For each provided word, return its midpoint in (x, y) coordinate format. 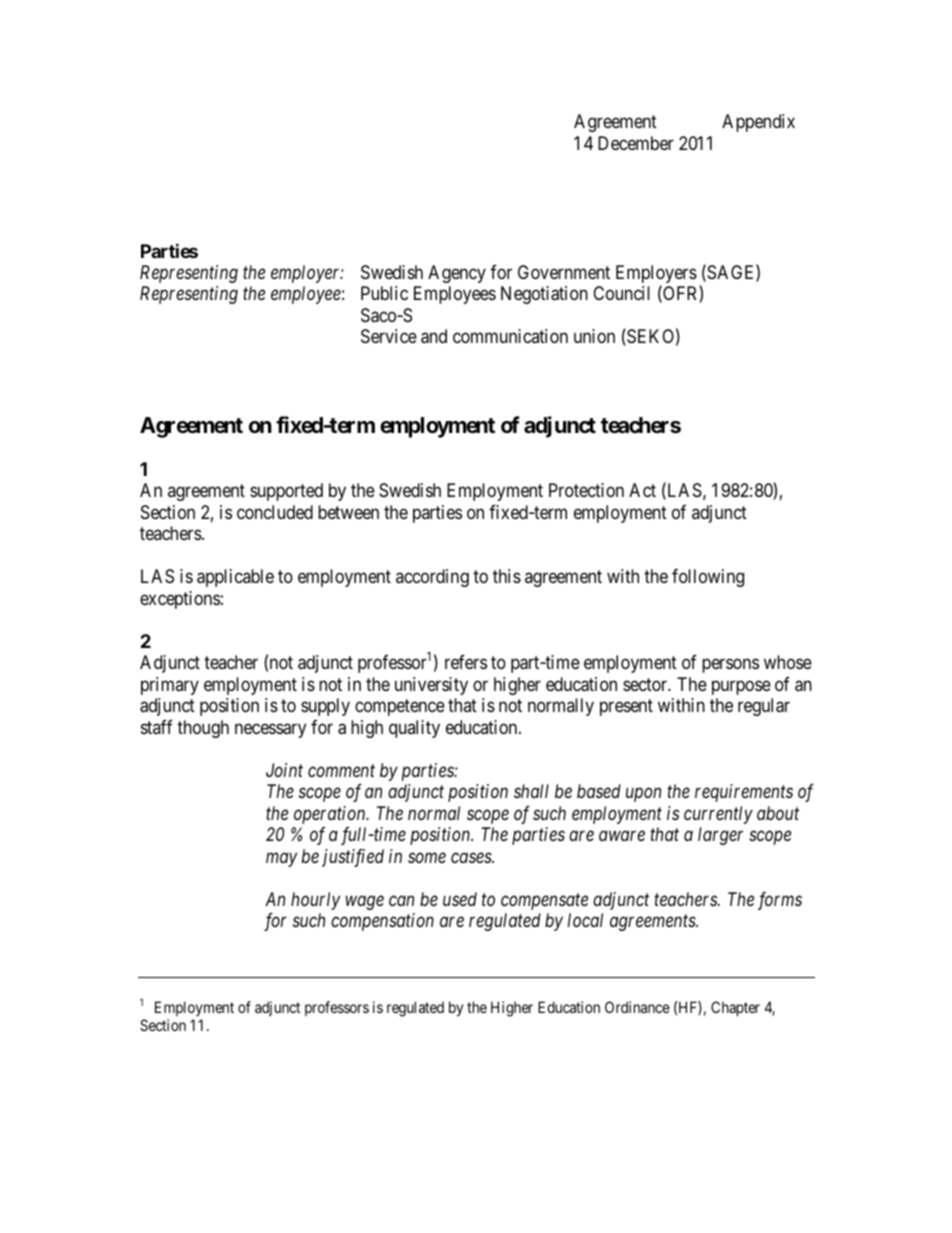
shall (531, 791)
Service (389, 336)
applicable (235, 578)
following (708, 578)
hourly (315, 901)
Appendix (758, 123)
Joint (284, 770)
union (594, 336)
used (460, 899)
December (636, 143)
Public (384, 293)
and (434, 336)
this (507, 576)
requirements (744, 793)
